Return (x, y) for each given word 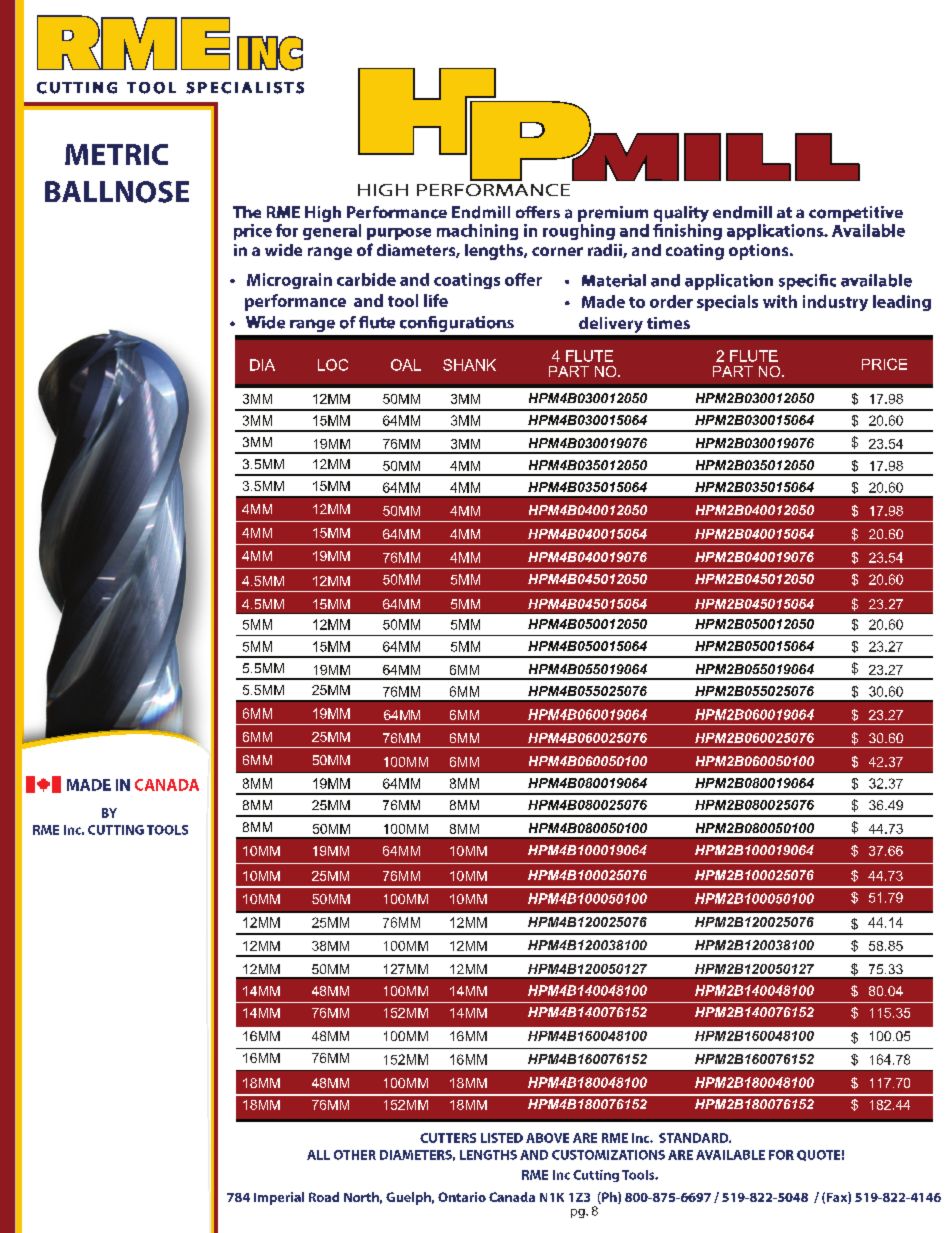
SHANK (469, 365)
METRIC (116, 154)
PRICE (884, 364)
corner (557, 251)
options (760, 252)
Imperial (279, 1198)
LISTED (502, 1138)
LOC (333, 365)
